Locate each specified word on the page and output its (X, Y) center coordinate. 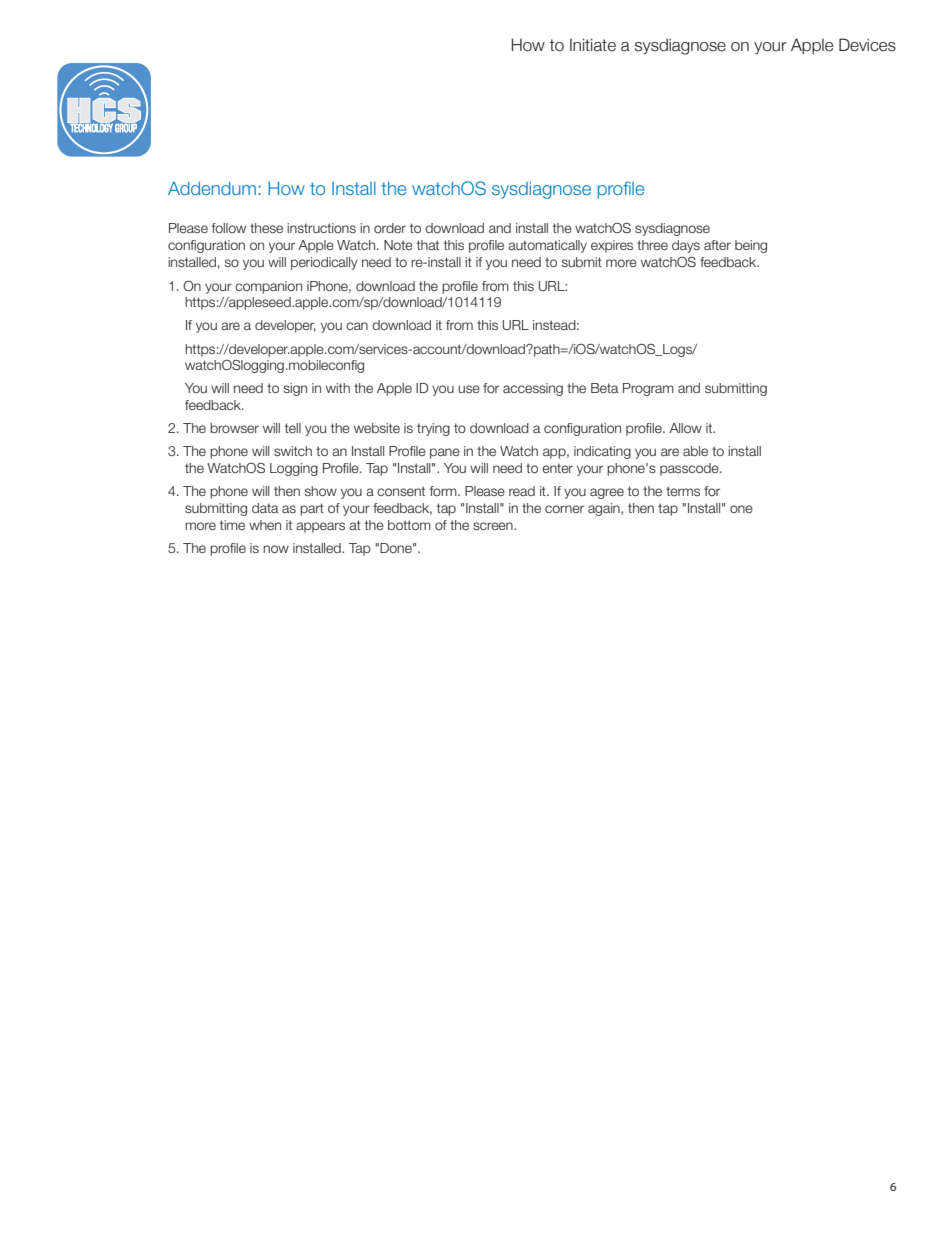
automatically (547, 246)
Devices (867, 45)
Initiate (593, 45)
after (717, 245)
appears (320, 527)
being (751, 246)
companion (268, 287)
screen (494, 526)
